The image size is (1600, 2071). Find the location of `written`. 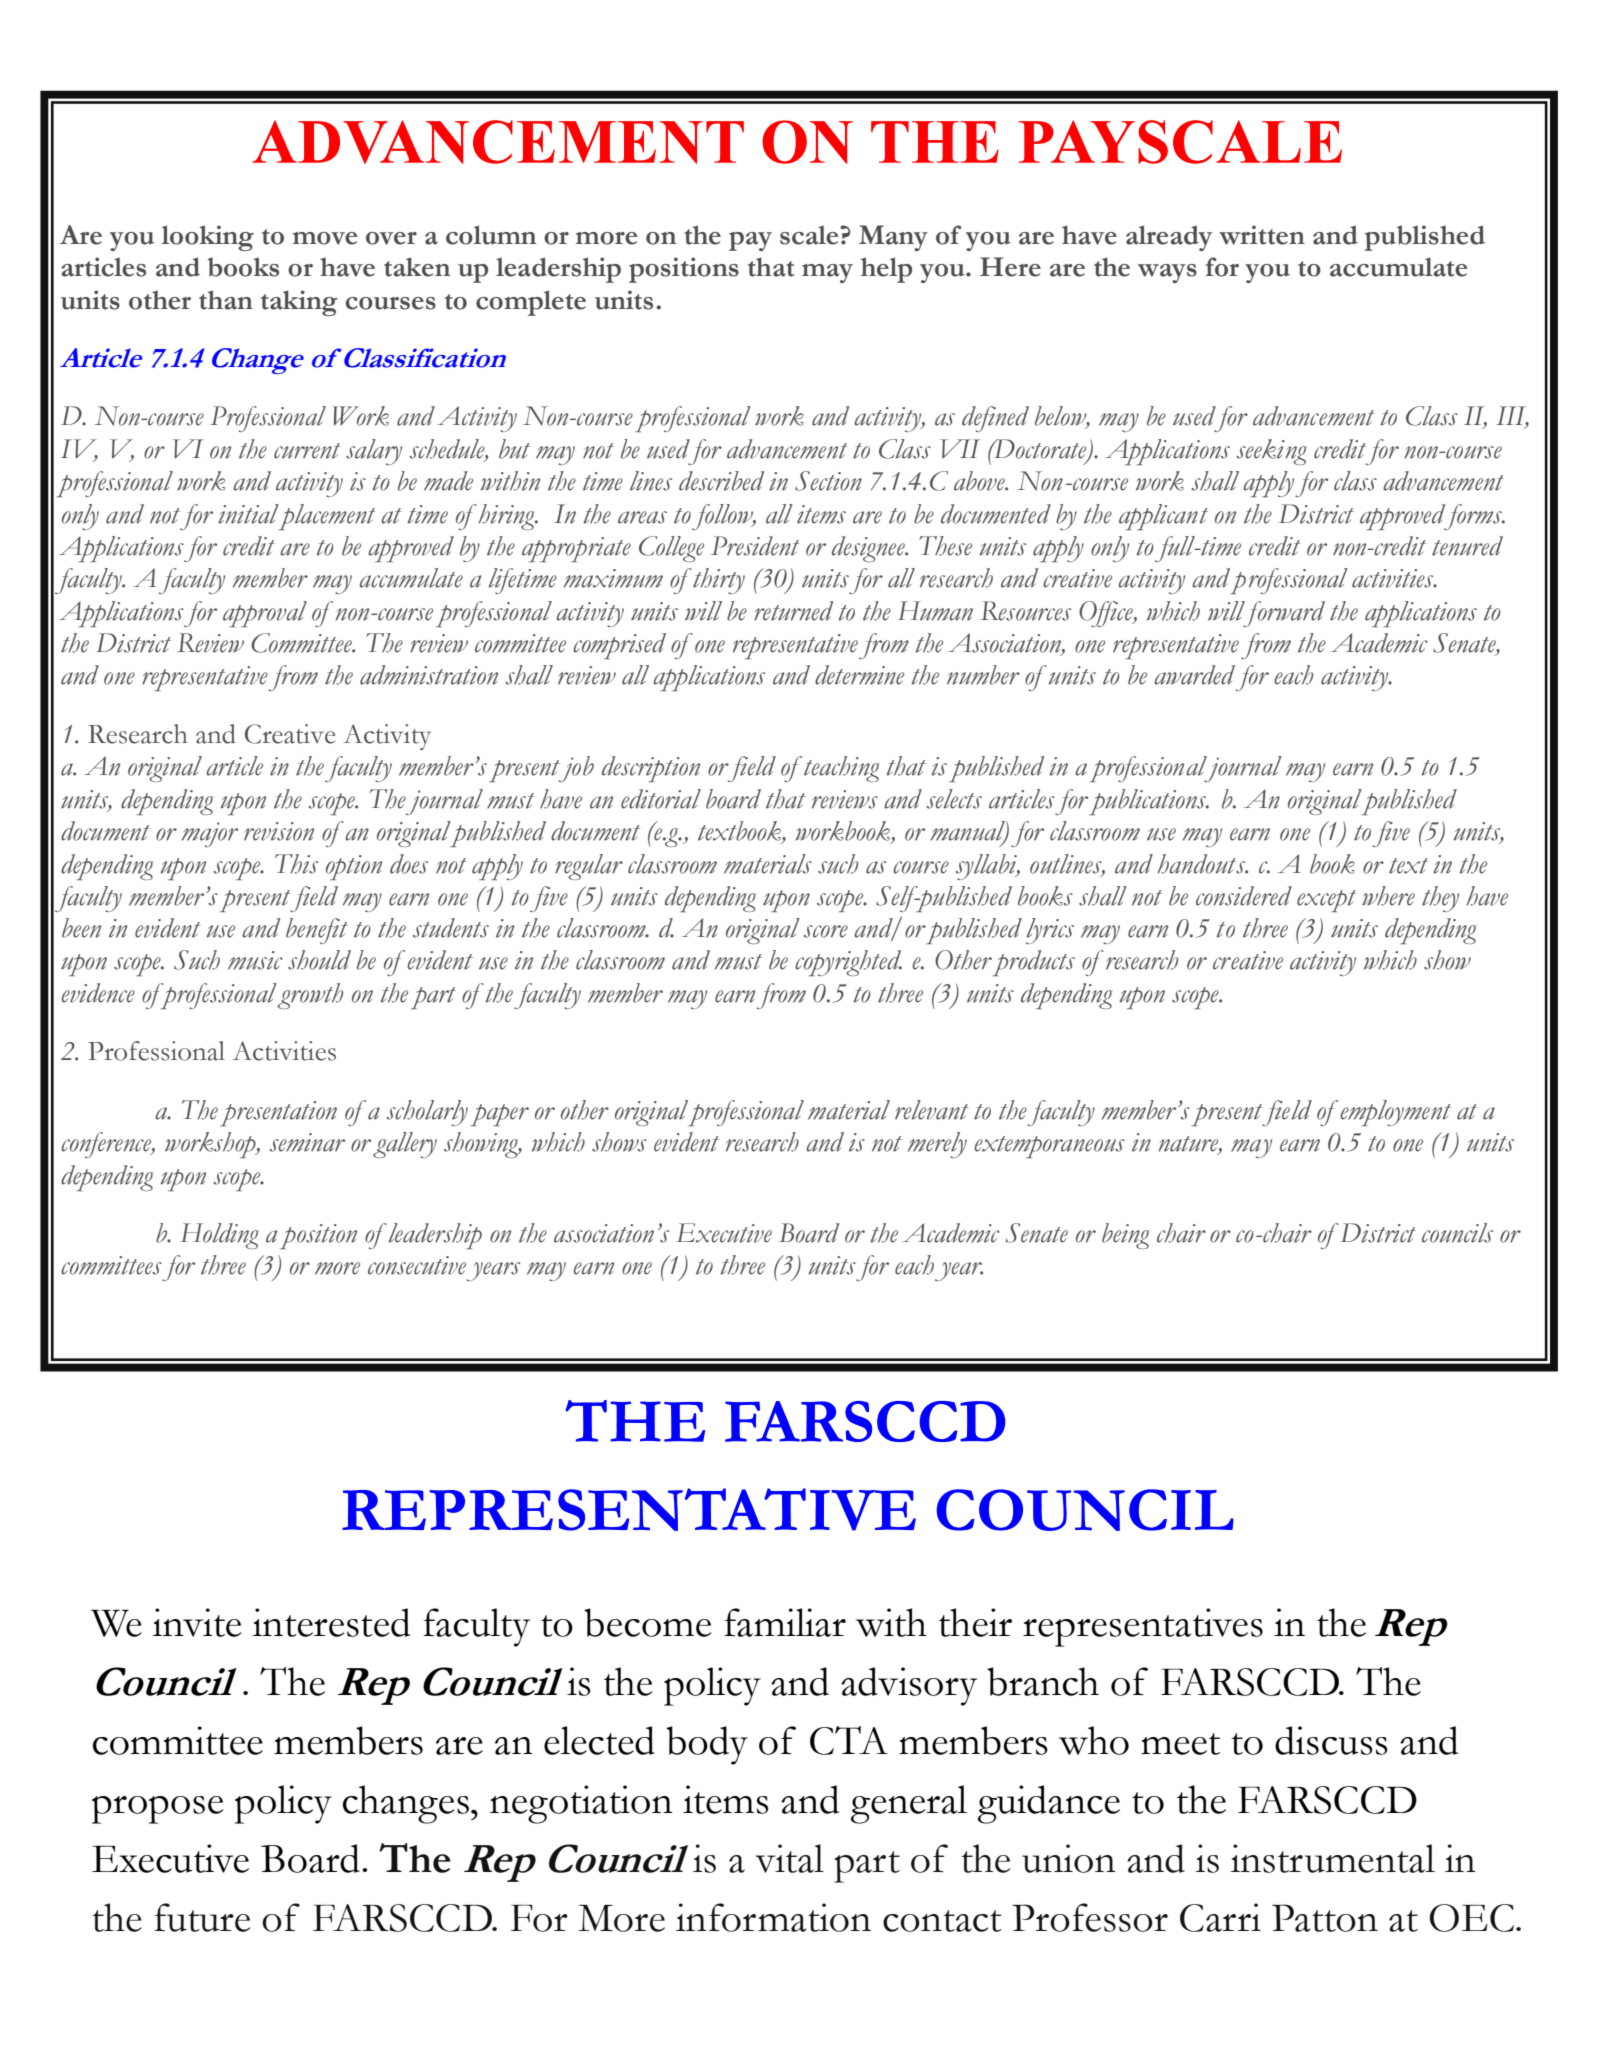

written is located at coordinates (1262, 235).
